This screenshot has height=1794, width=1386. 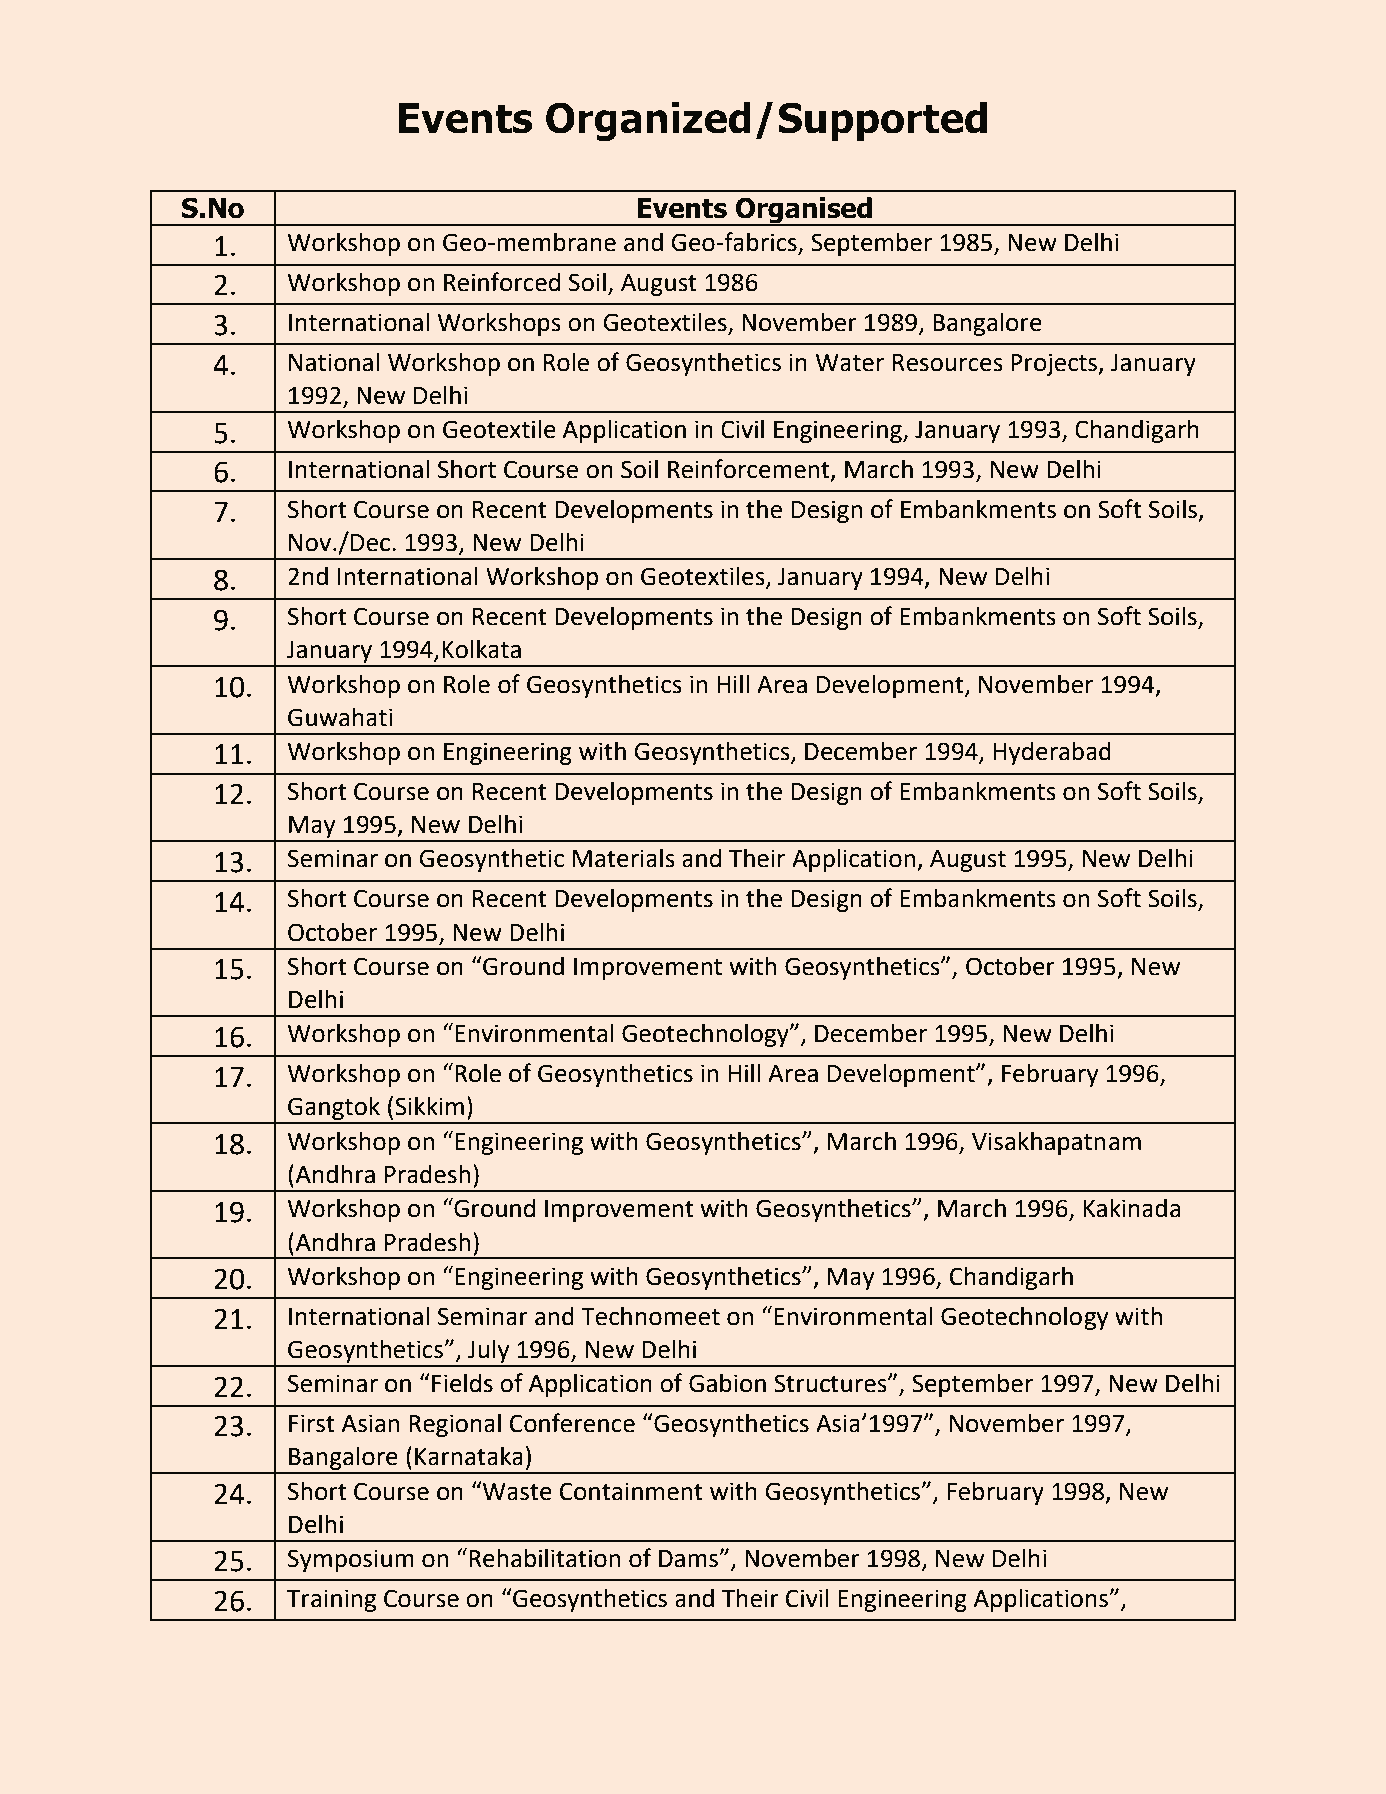 What do you see at coordinates (948, 363) in the screenshot?
I see `Resources` at bounding box center [948, 363].
